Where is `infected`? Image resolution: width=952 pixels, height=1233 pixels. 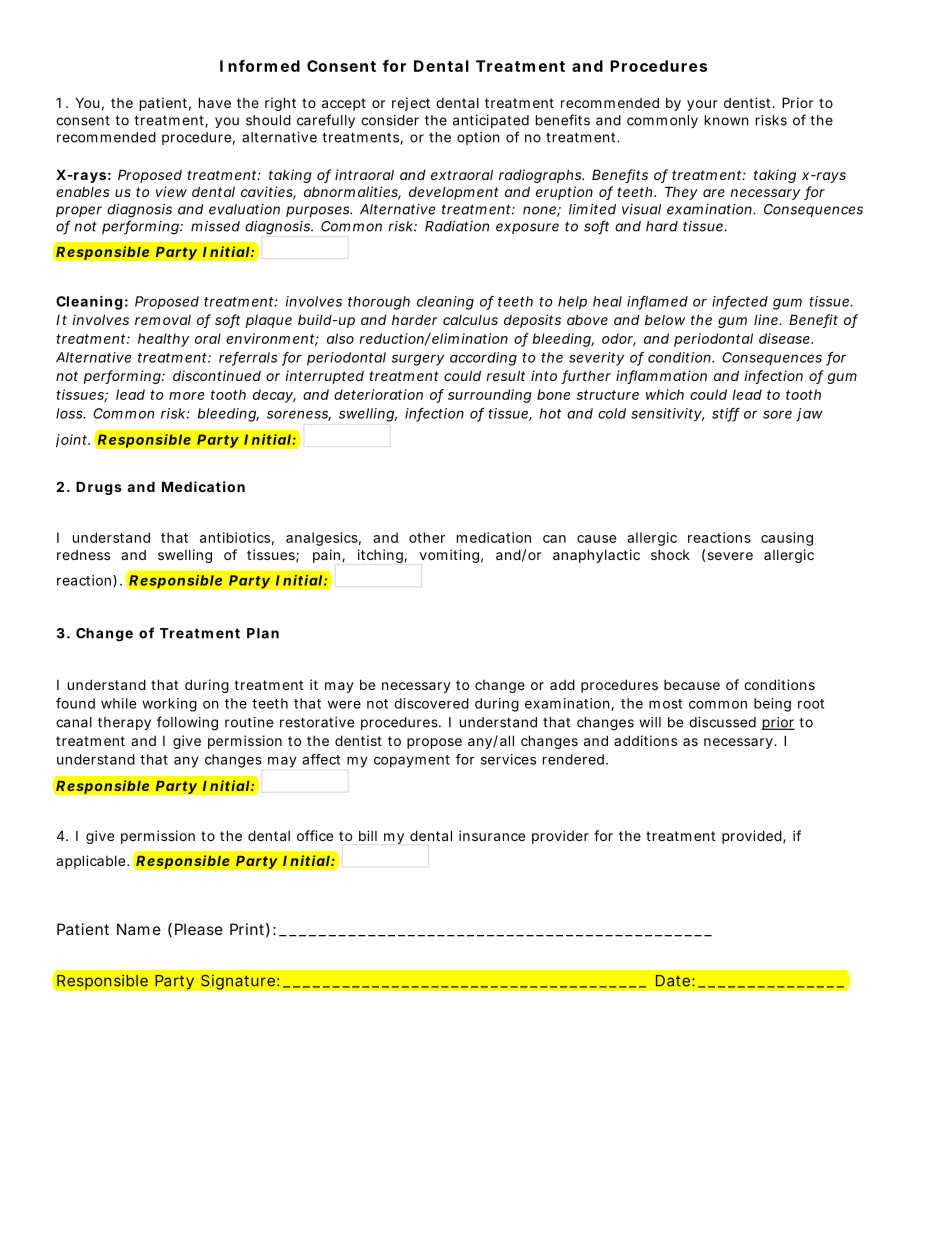
infected is located at coordinates (740, 302).
